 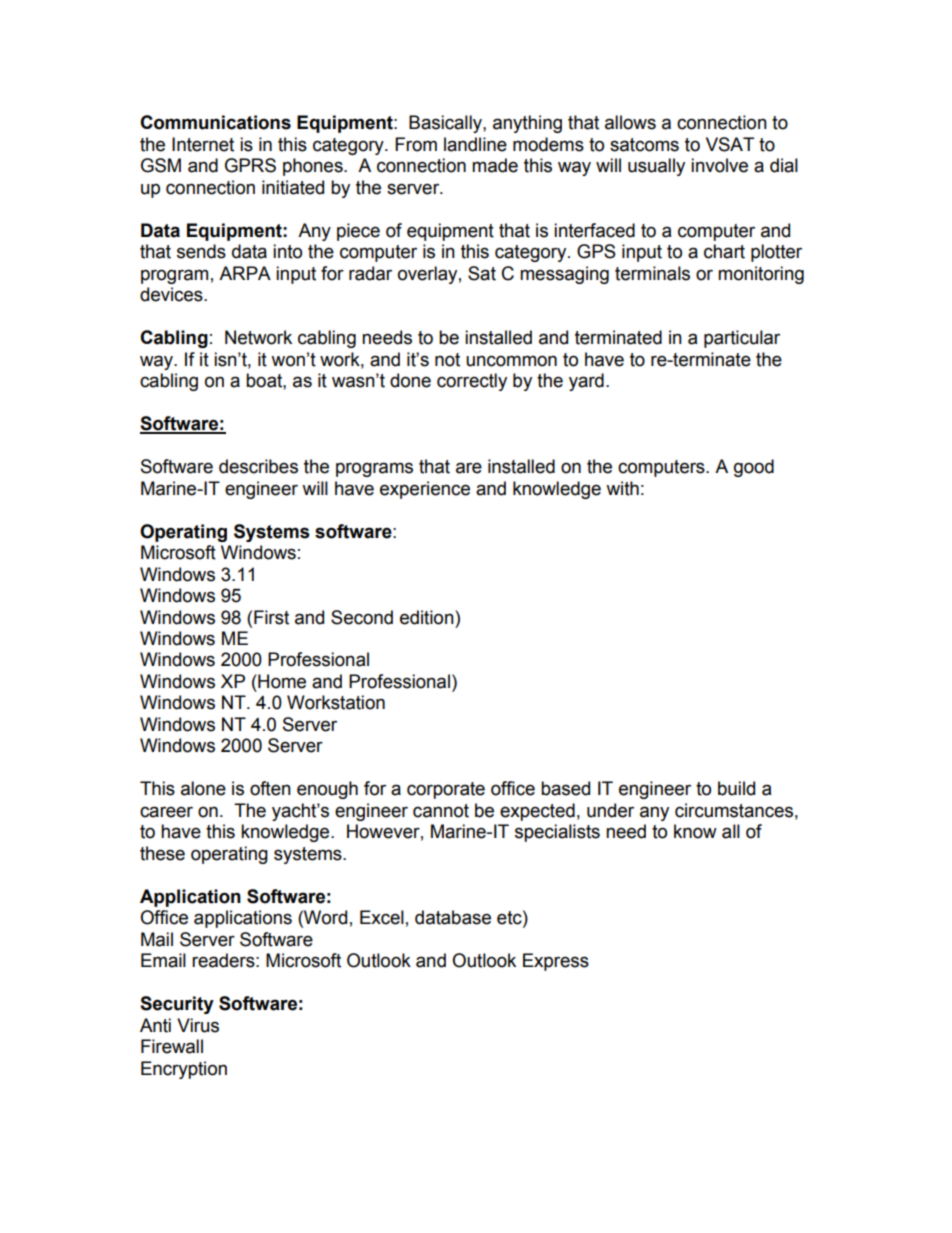 What do you see at coordinates (425, 490) in the image?
I see `experience` at bounding box center [425, 490].
